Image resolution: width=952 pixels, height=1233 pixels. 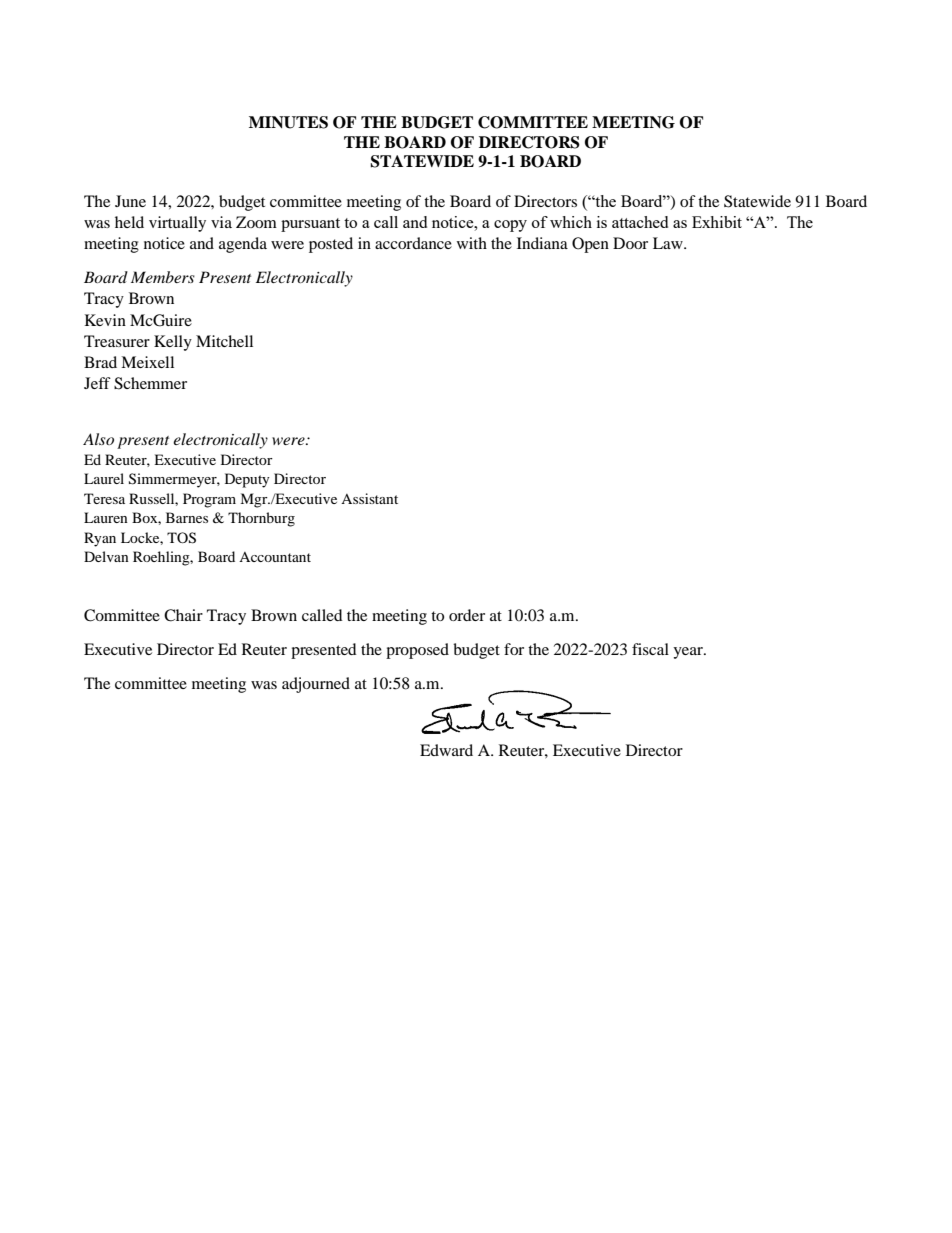 I want to click on Also, so click(x=98, y=439).
